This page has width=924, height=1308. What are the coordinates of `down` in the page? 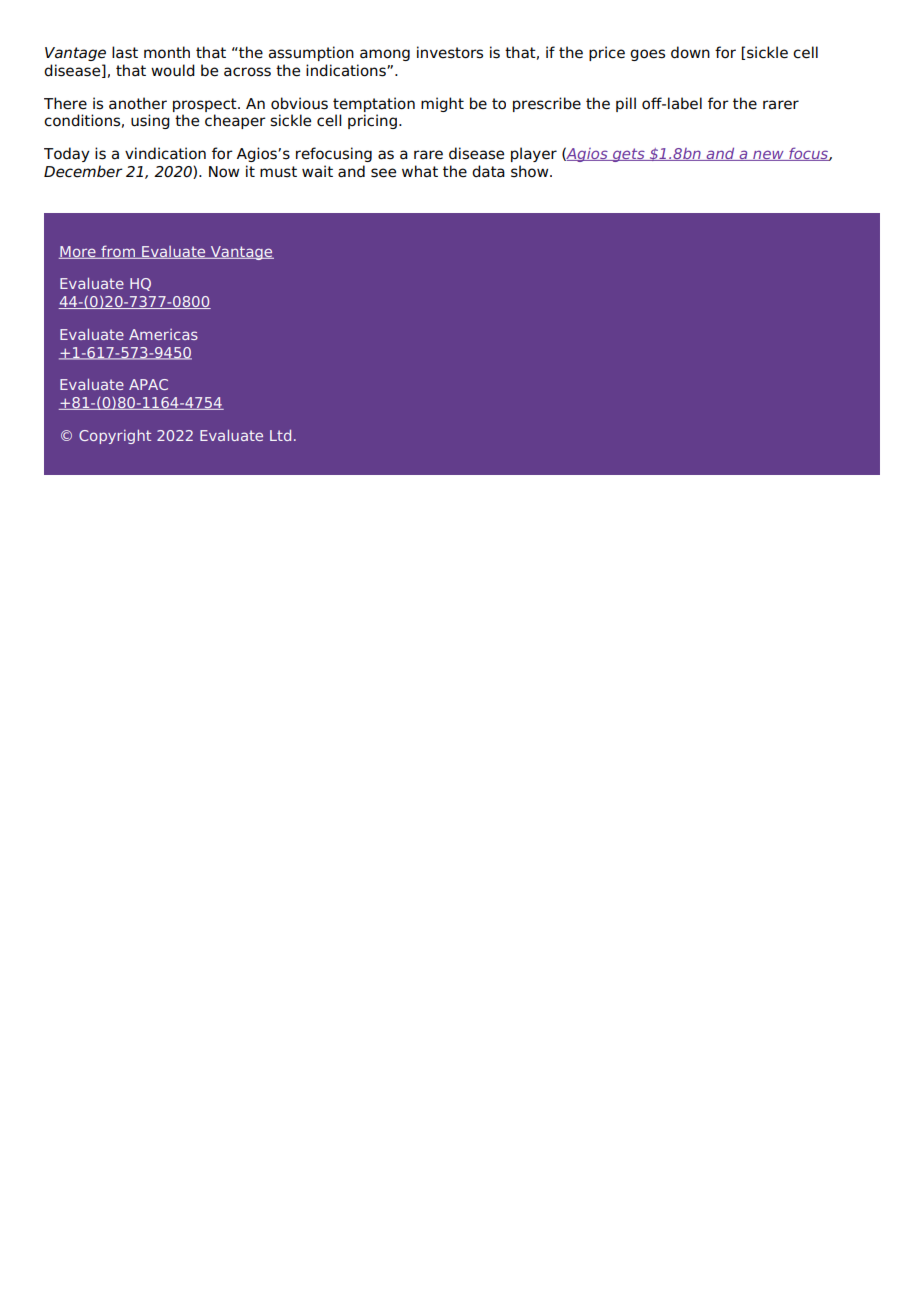 It's located at (690, 52).
